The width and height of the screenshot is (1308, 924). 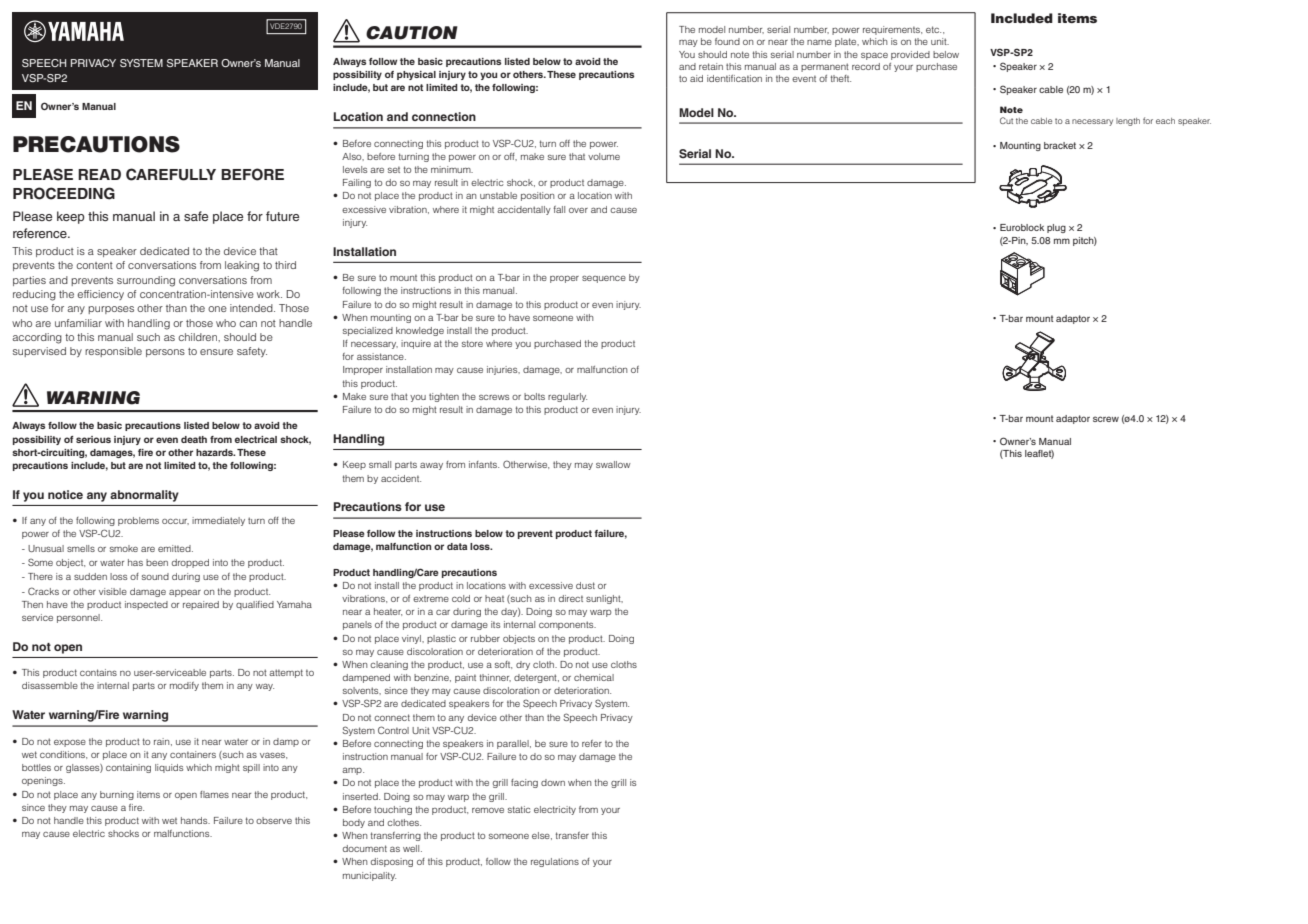 What do you see at coordinates (696, 78) in the screenshot?
I see `aid` at bounding box center [696, 78].
